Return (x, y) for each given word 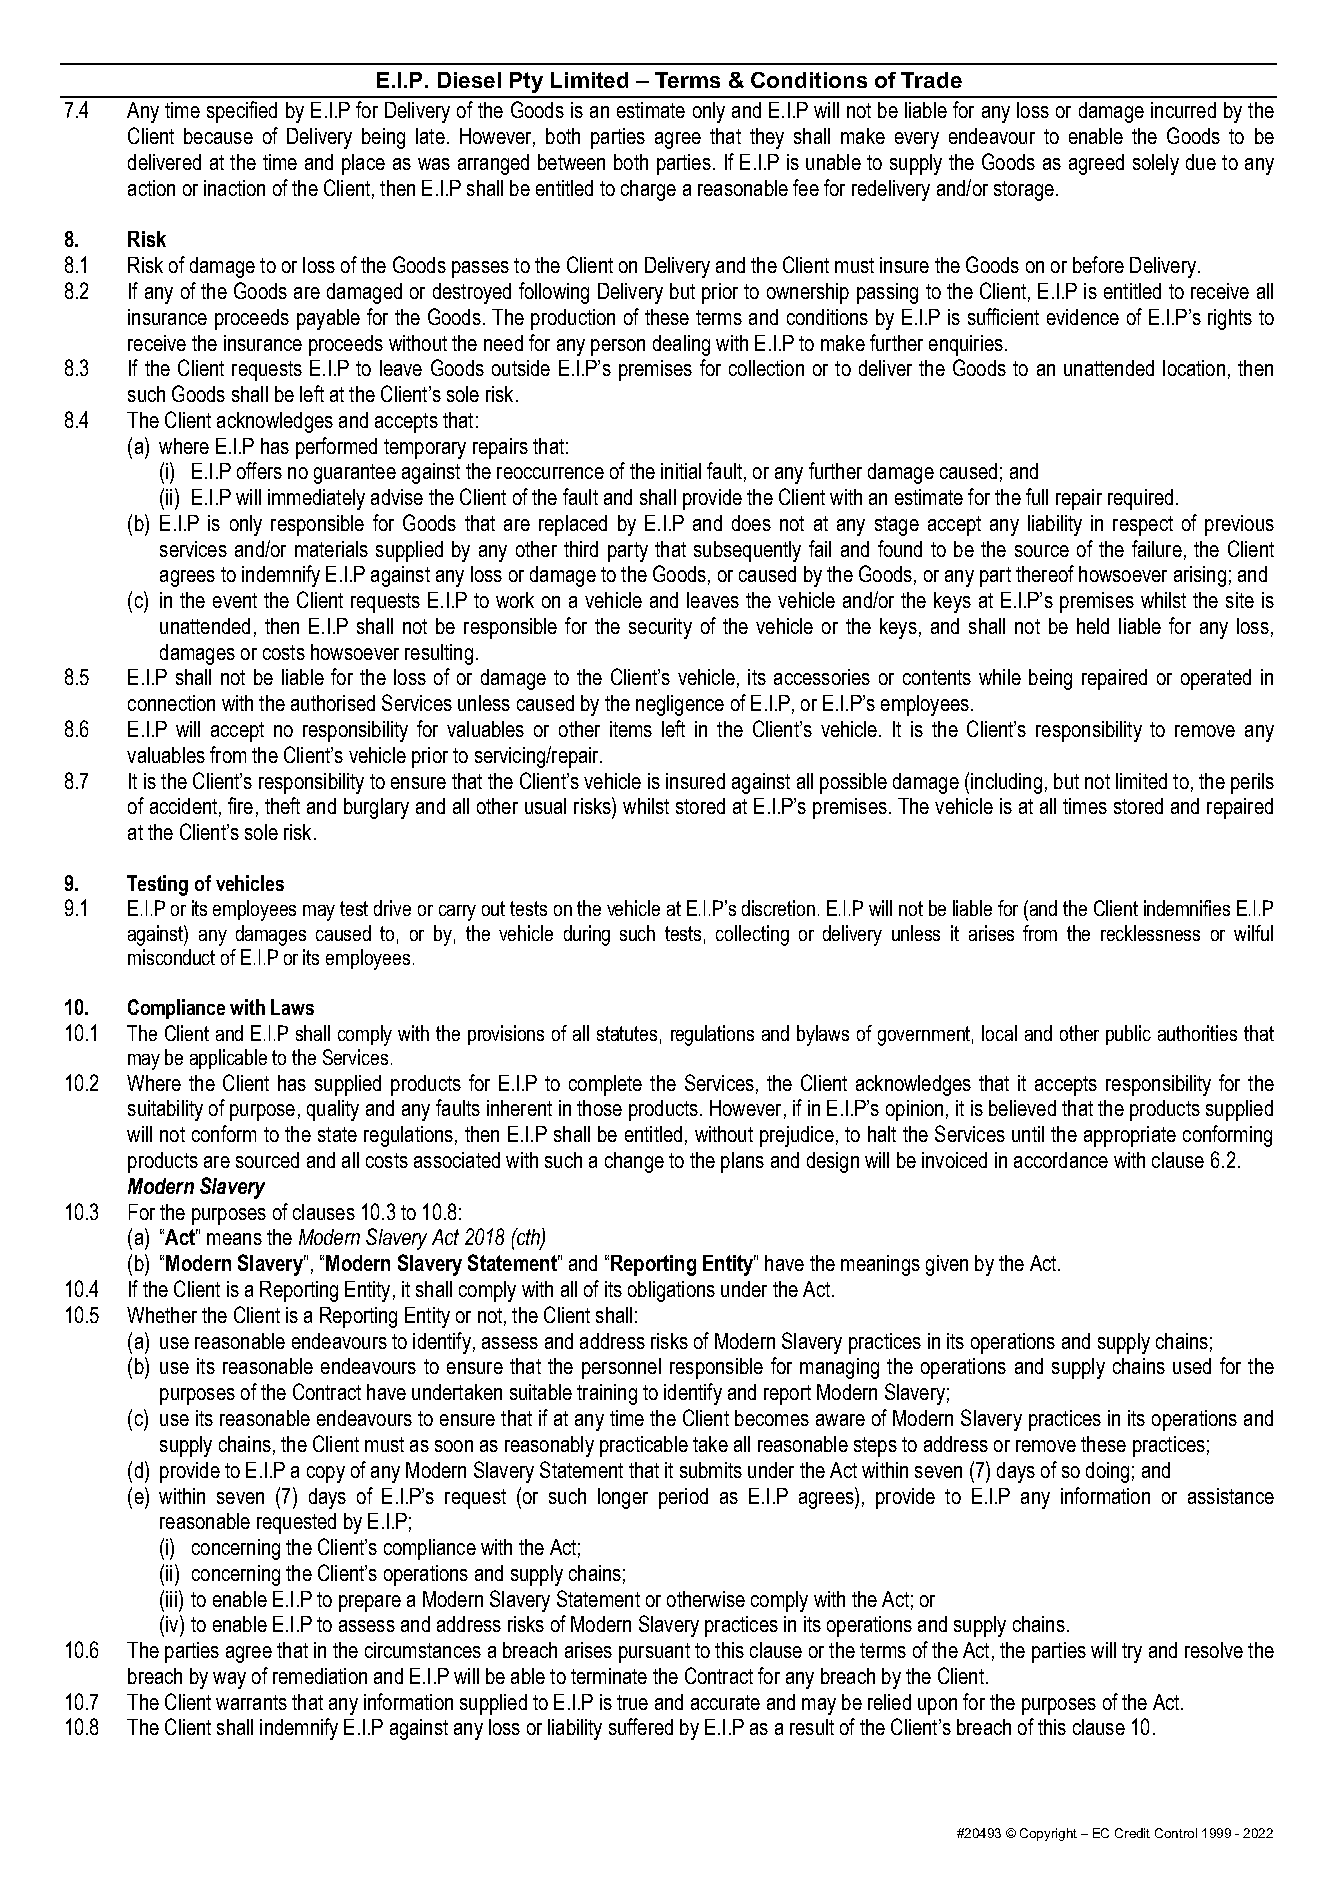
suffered (641, 1726)
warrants (251, 1702)
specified (242, 112)
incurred (1183, 110)
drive (392, 908)
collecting (752, 935)
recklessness (1150, 933)
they (767, 138)
